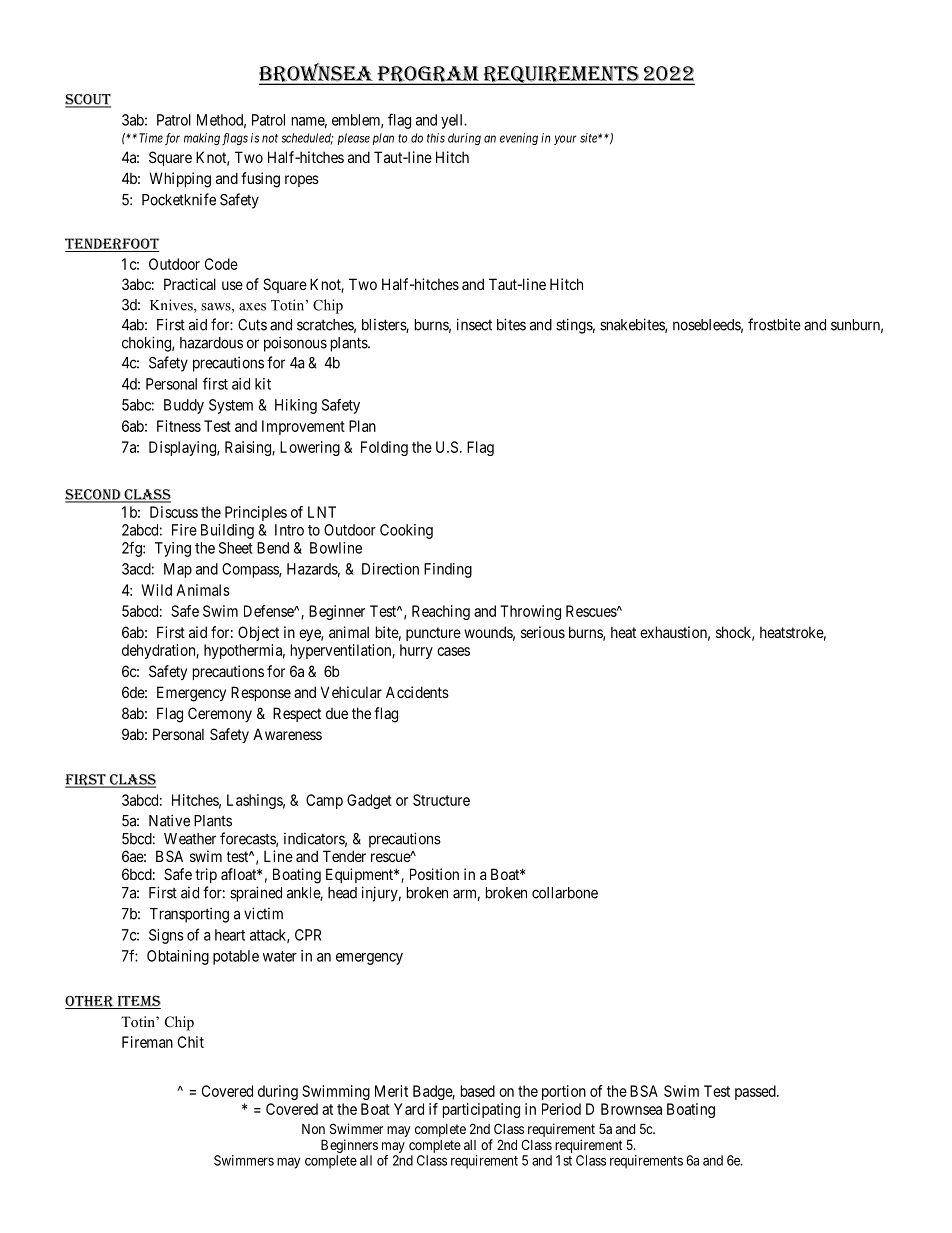  I want to click on Wild, so click(157, 590).
